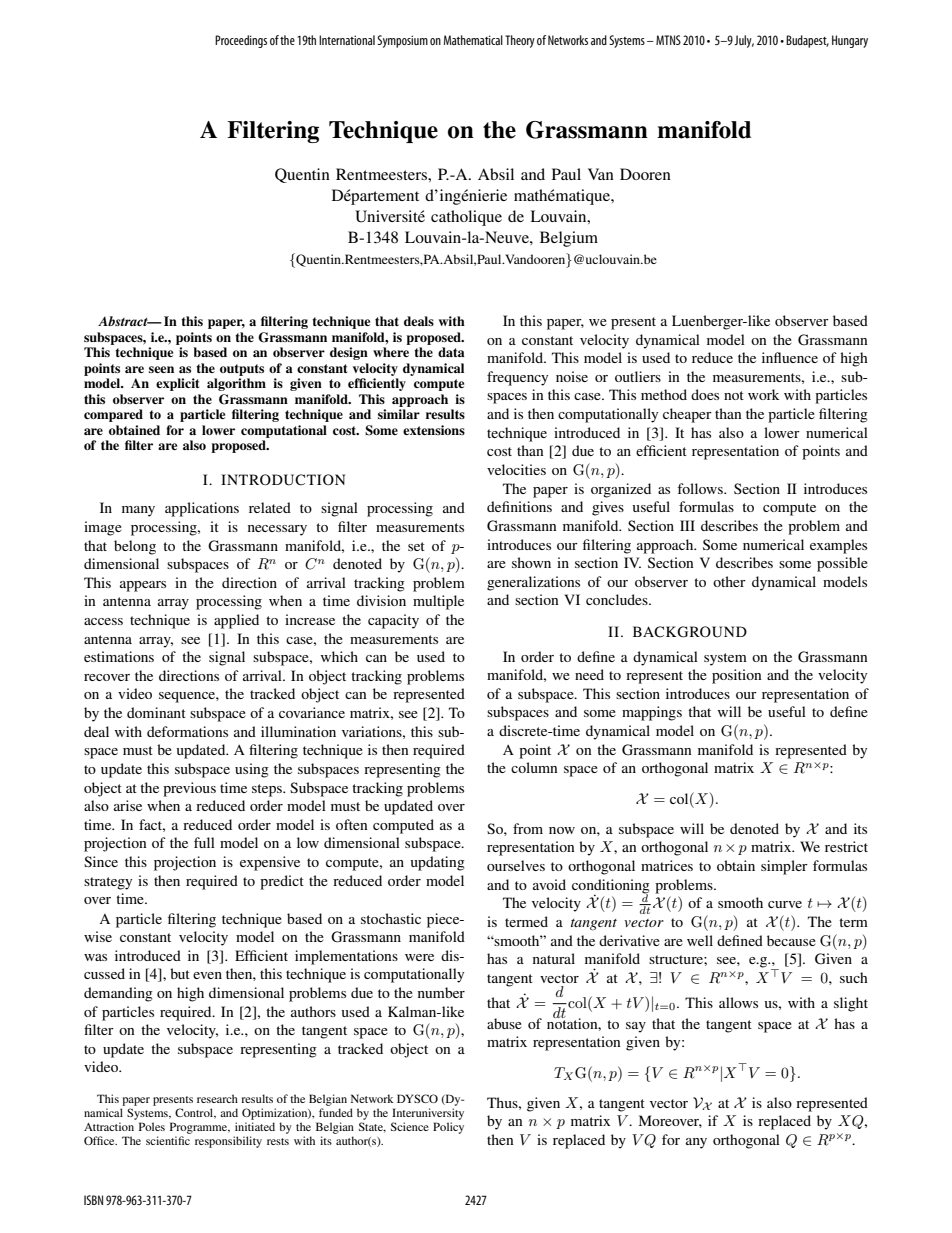  Describe the element at coordinates (241, 41) in the screenshot. I see `Proceedings` at that location.
